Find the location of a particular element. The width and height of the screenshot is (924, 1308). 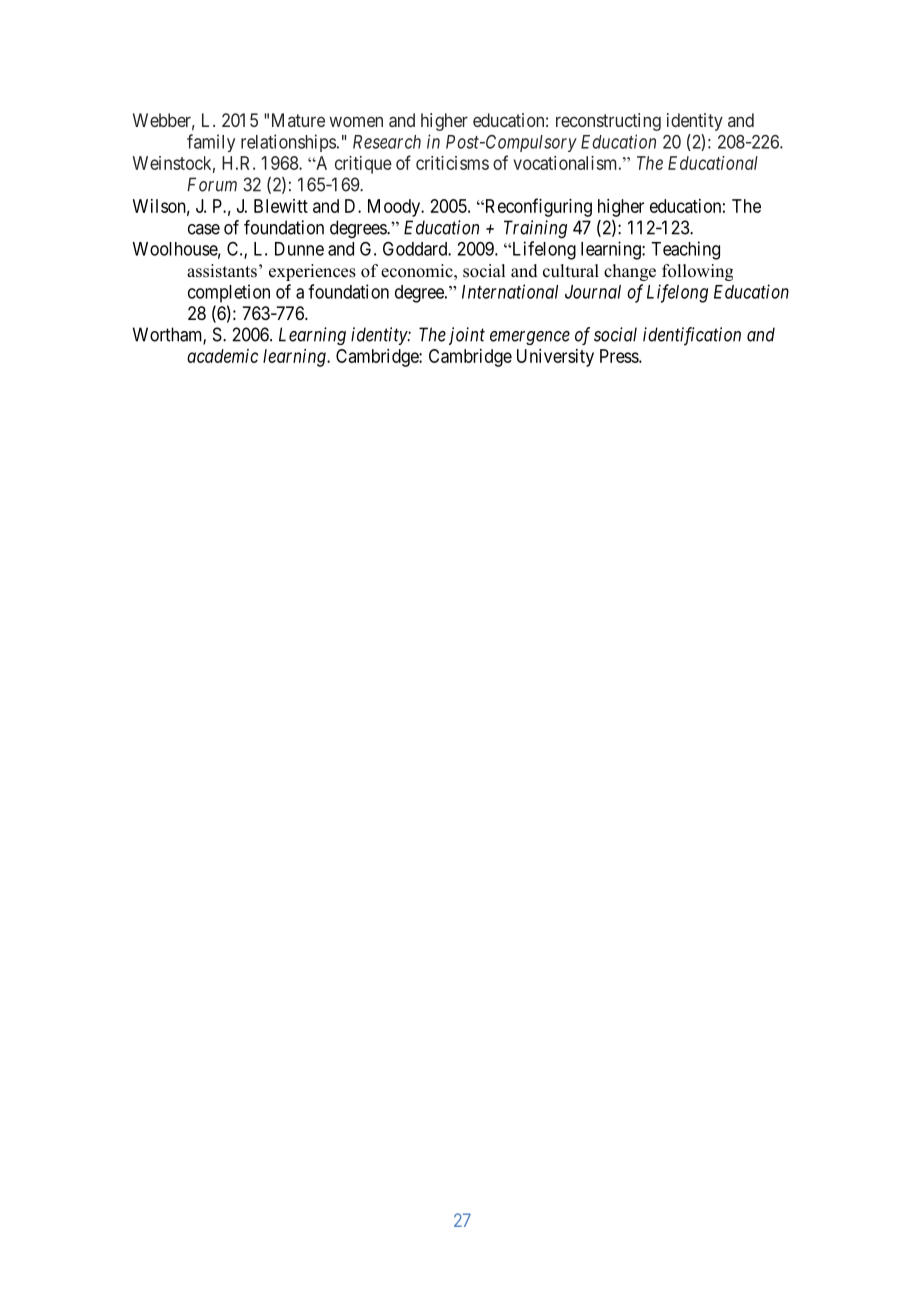

academic is located at coordinates (222, 356).
